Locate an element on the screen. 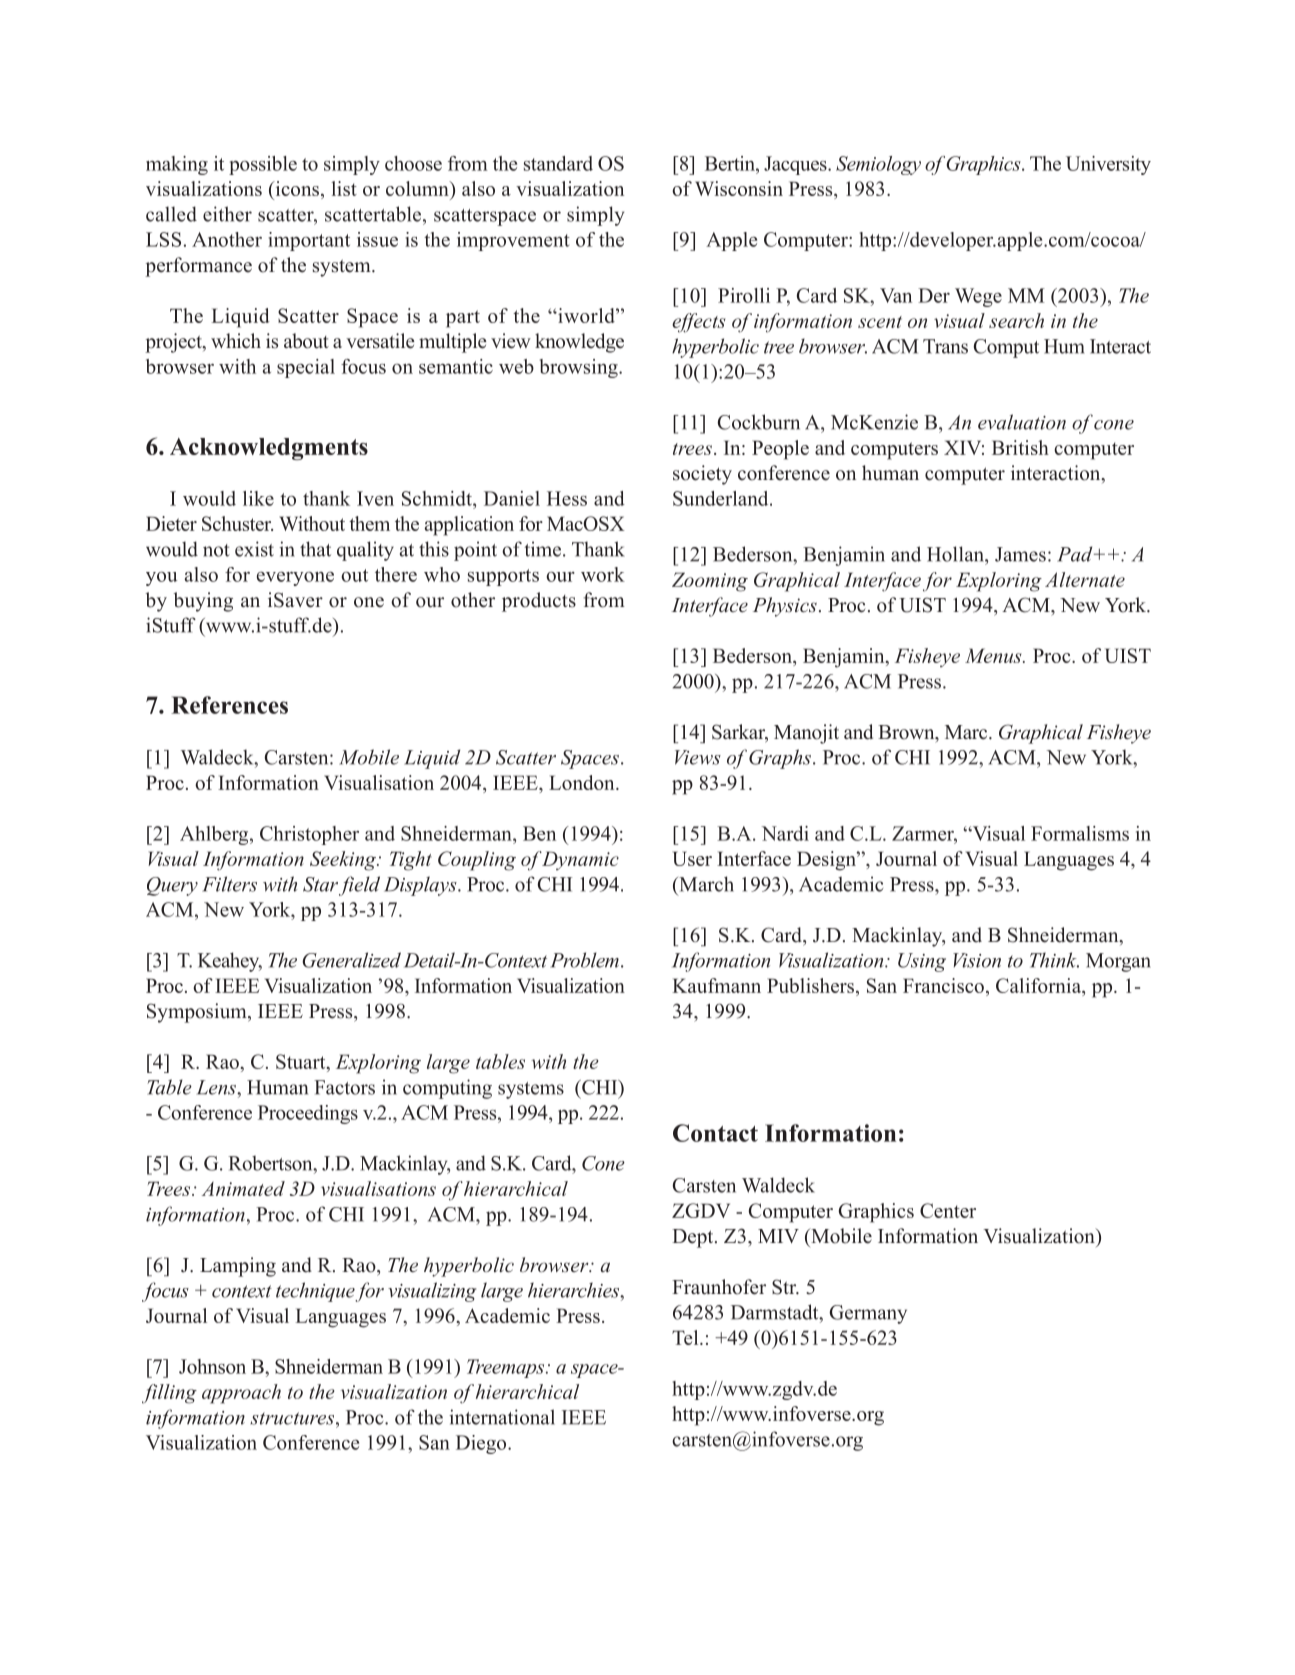  University is located at coordinates (1108, 165).
